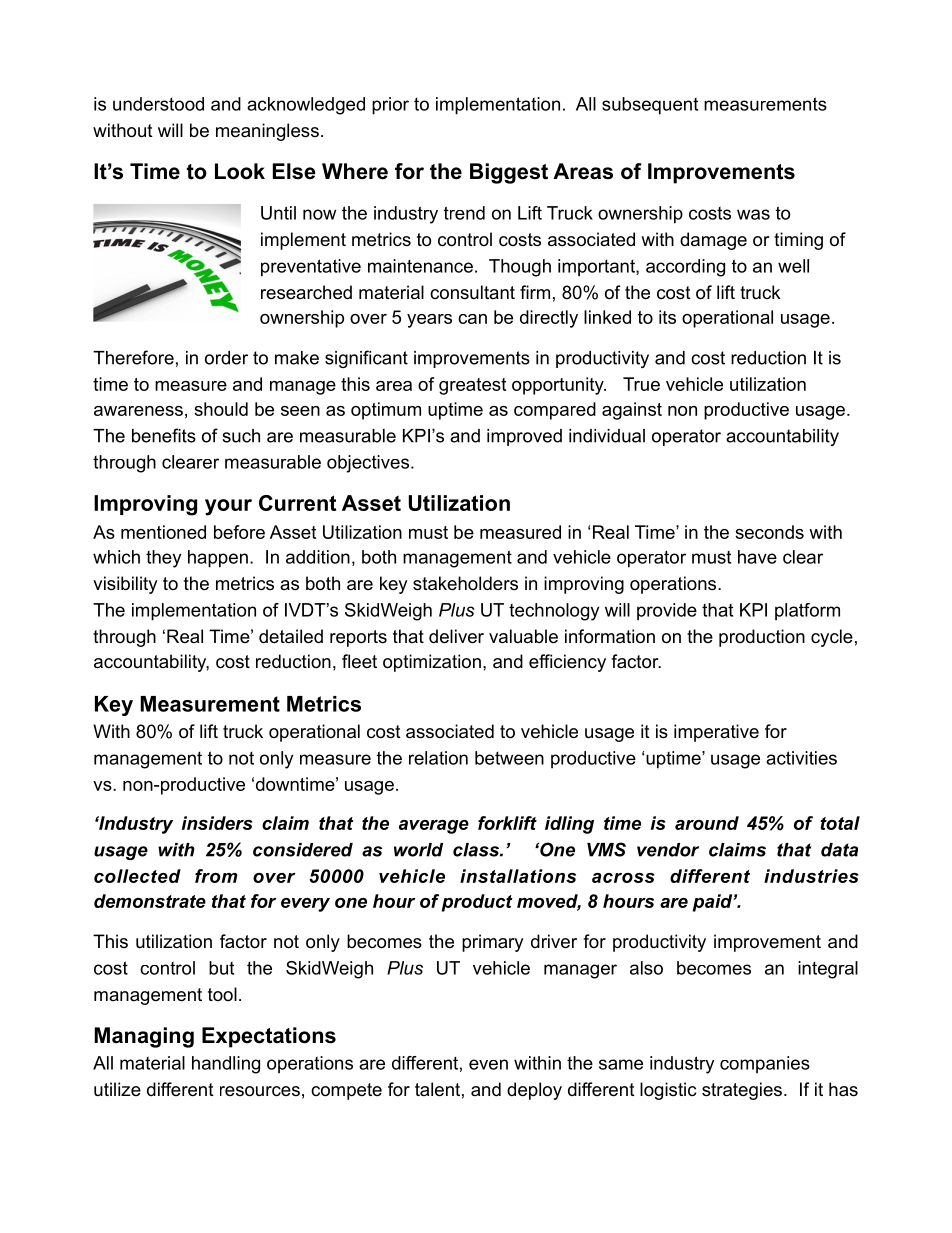 The image size is (952, 1233). Describe the element at coordinates (158, 104) in the screenshot. I see `understood` at that location.
